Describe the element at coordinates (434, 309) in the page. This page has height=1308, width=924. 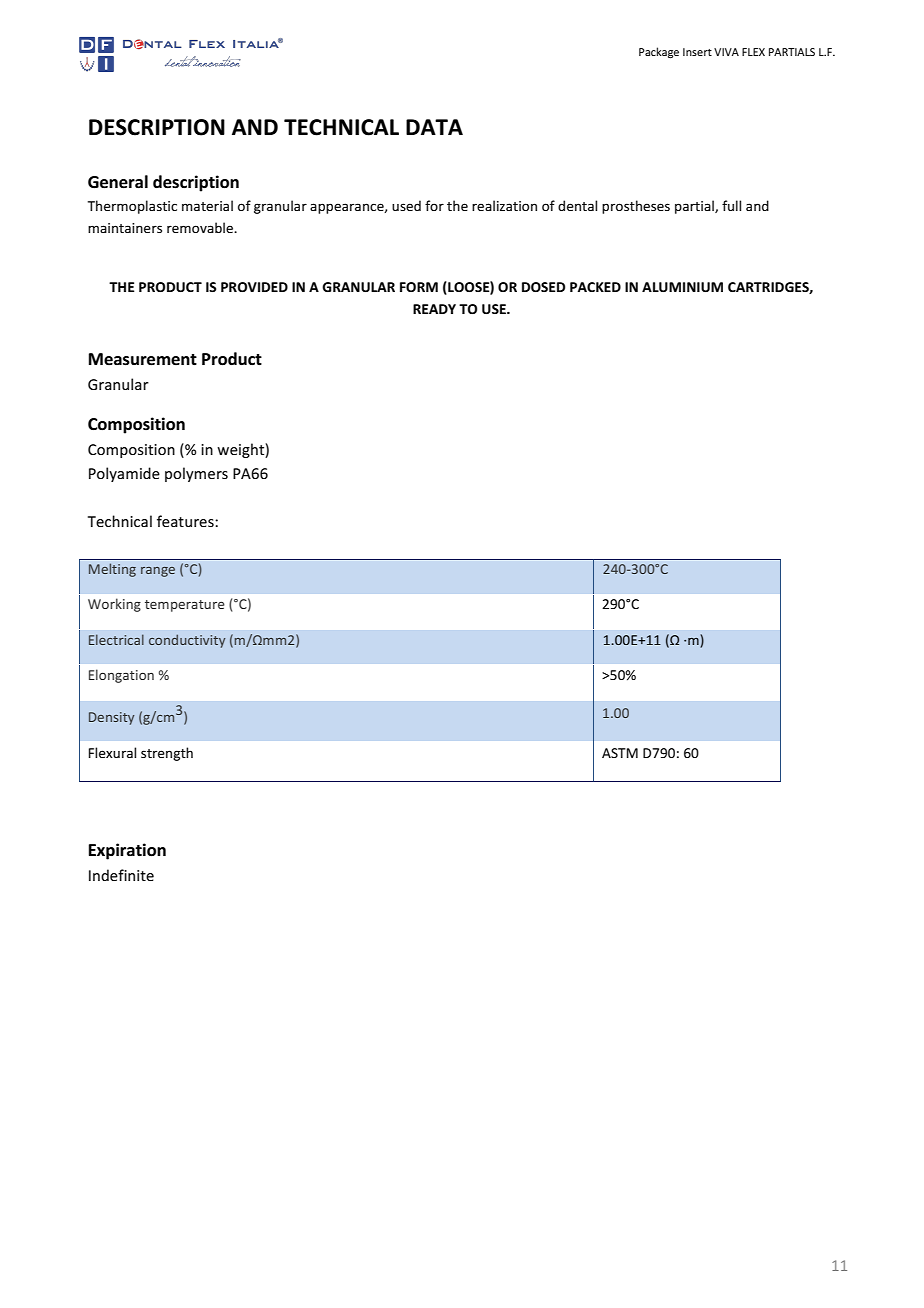
I see `READY` at that location.
